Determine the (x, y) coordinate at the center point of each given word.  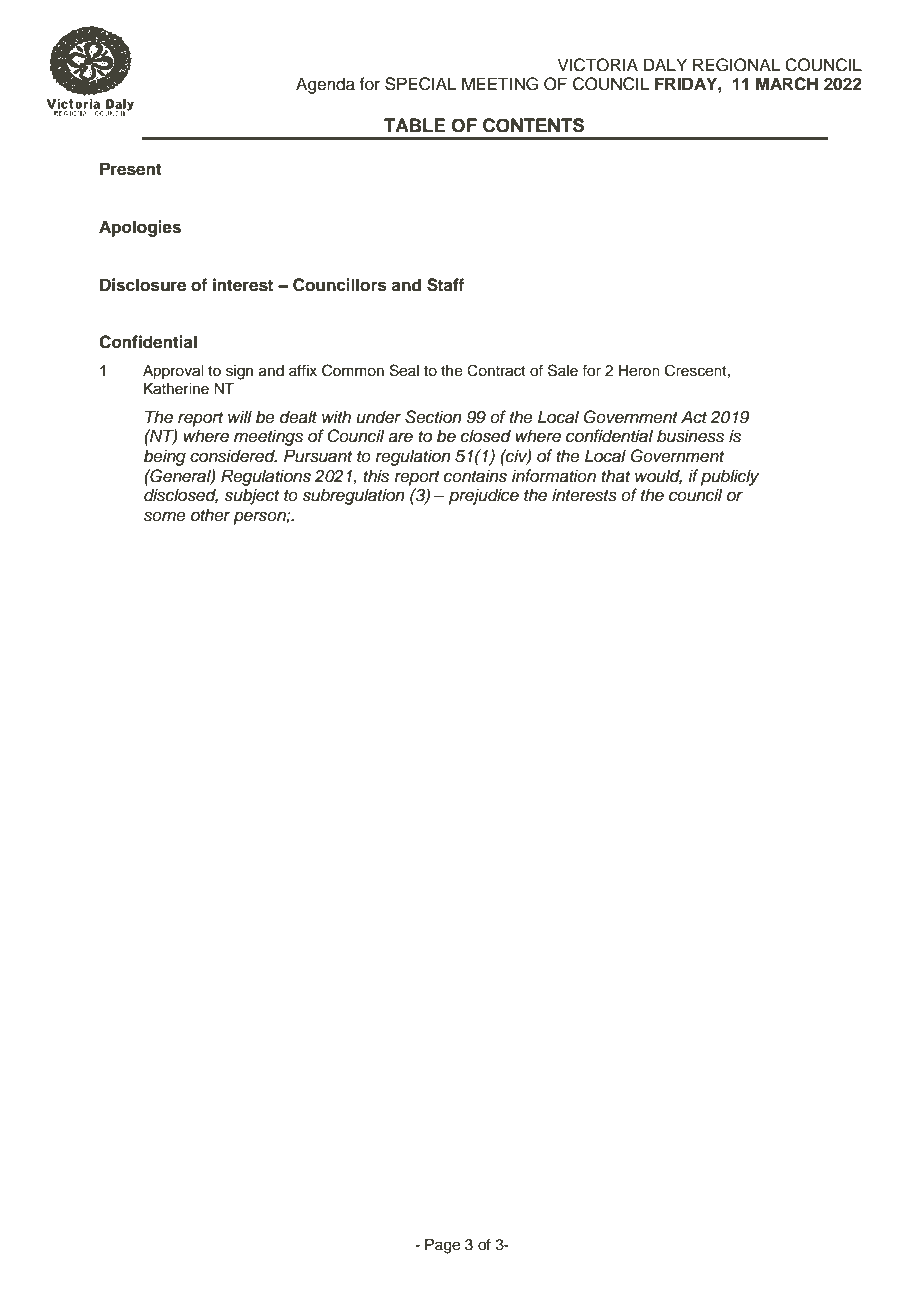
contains (475, 476)
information (554, 476)
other (211, 515)
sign (239, 372)
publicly (730, 477)
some (165, 516)
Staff (445, 285)
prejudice (484, 496)
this (376, 476)
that (615, 476)
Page (442, 1246)
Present (131, 169)
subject (251, 496)
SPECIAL (421, 84)
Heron (639, 371)
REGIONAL (736, 65)
